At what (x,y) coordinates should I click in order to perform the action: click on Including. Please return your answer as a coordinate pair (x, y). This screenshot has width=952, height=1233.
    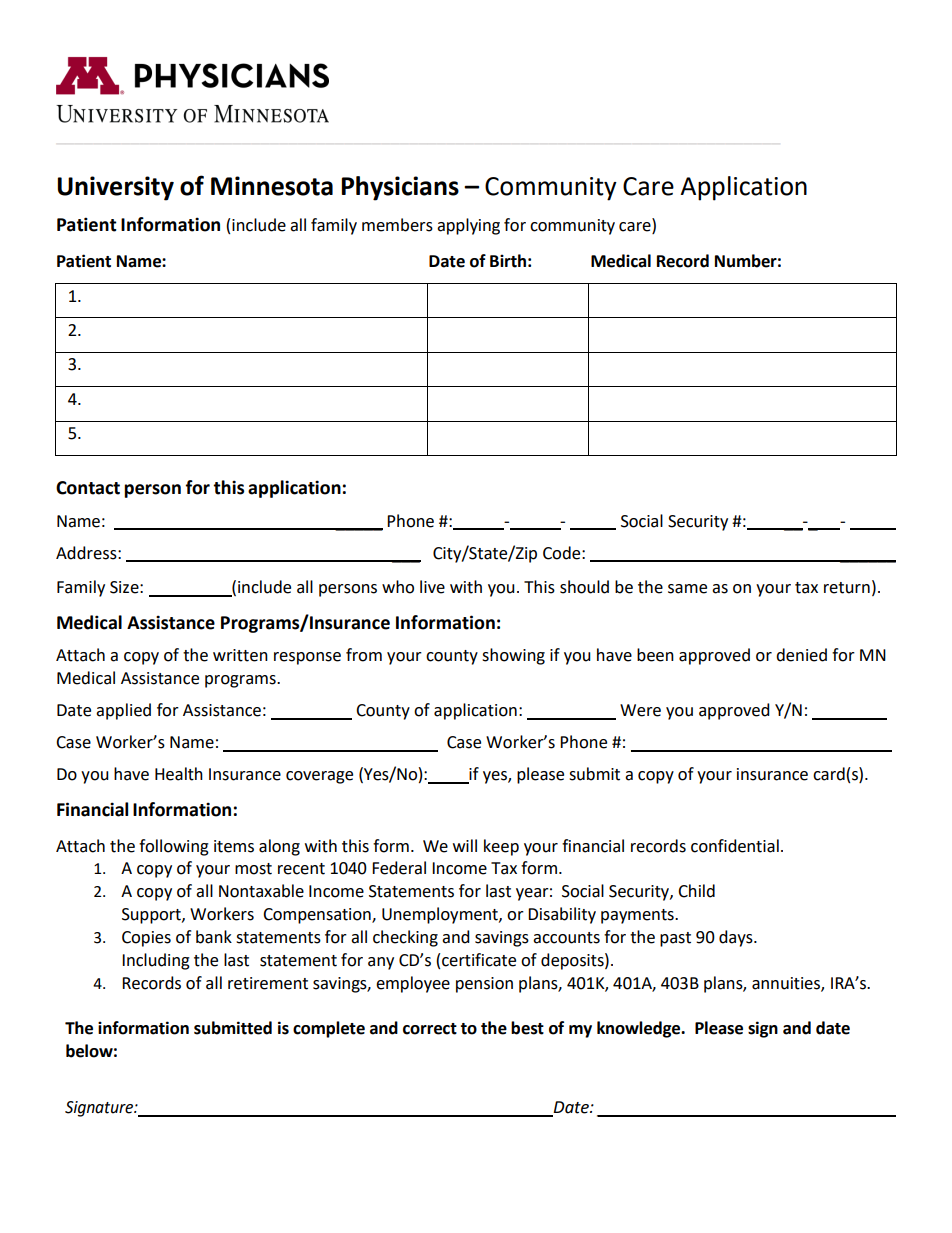
    Looking at the image, I should click on (156, 961).
